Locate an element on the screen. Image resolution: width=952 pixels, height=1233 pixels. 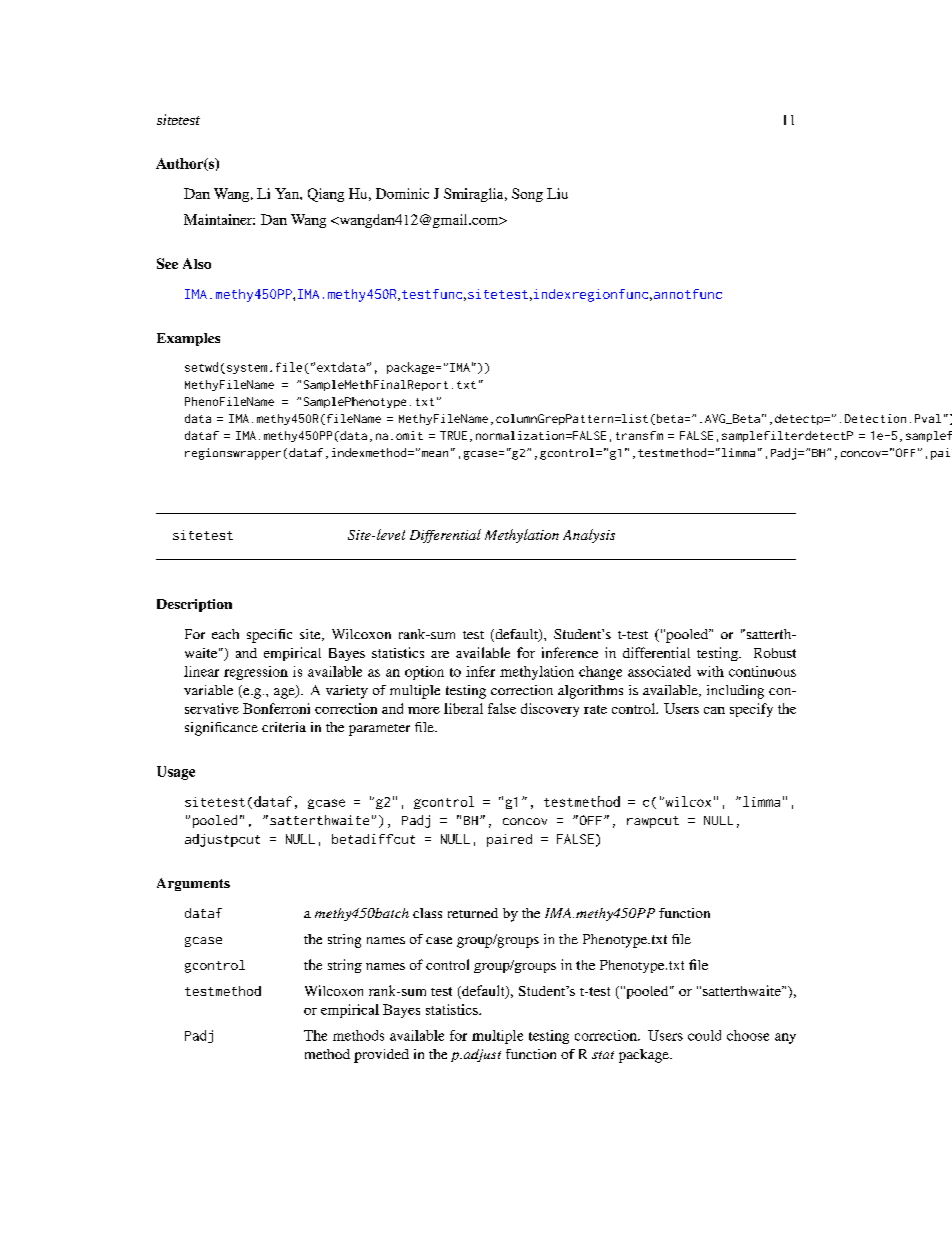
provided is located at coordinates (381, 1056).
